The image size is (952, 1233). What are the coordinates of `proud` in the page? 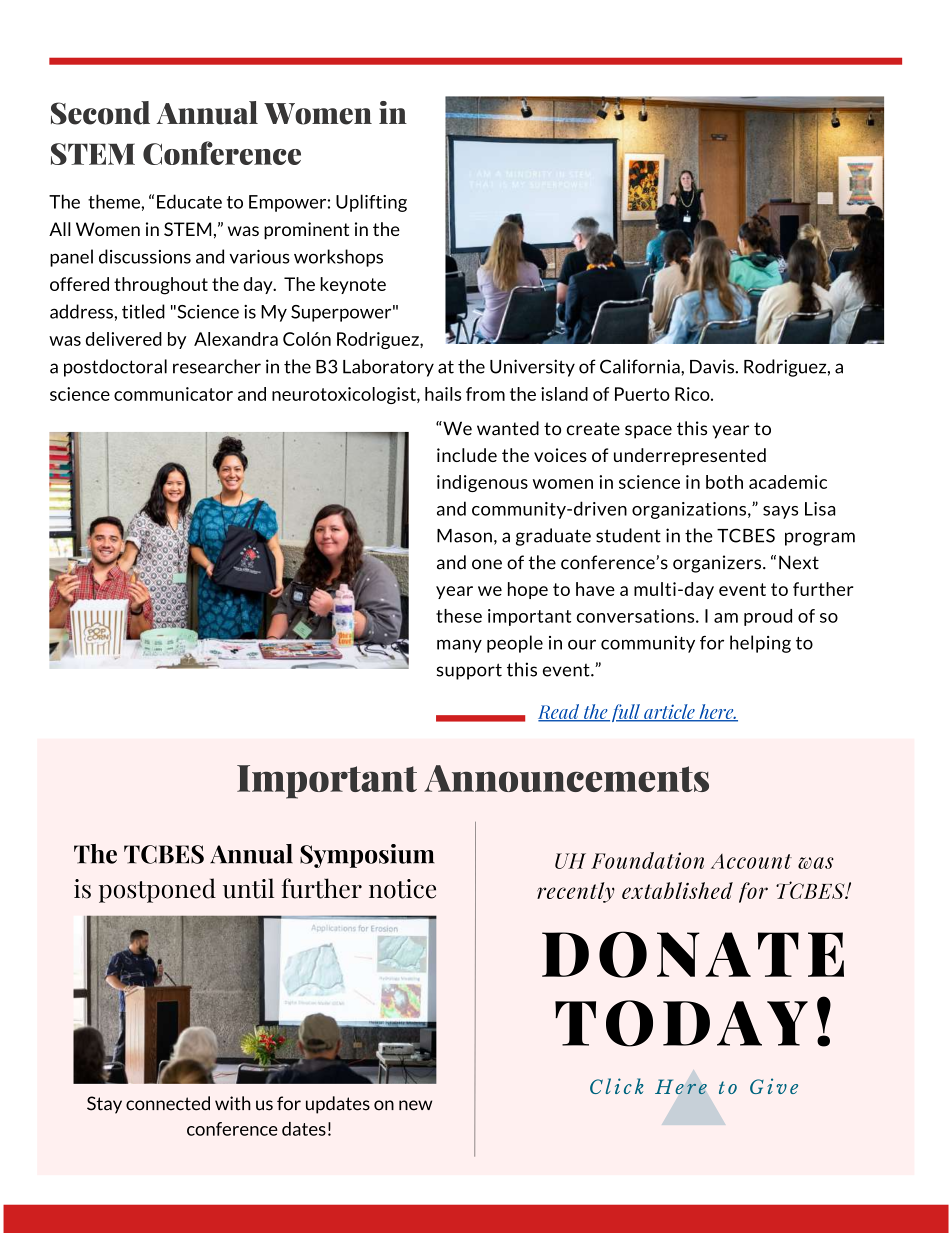 It's located at (768, 617).
